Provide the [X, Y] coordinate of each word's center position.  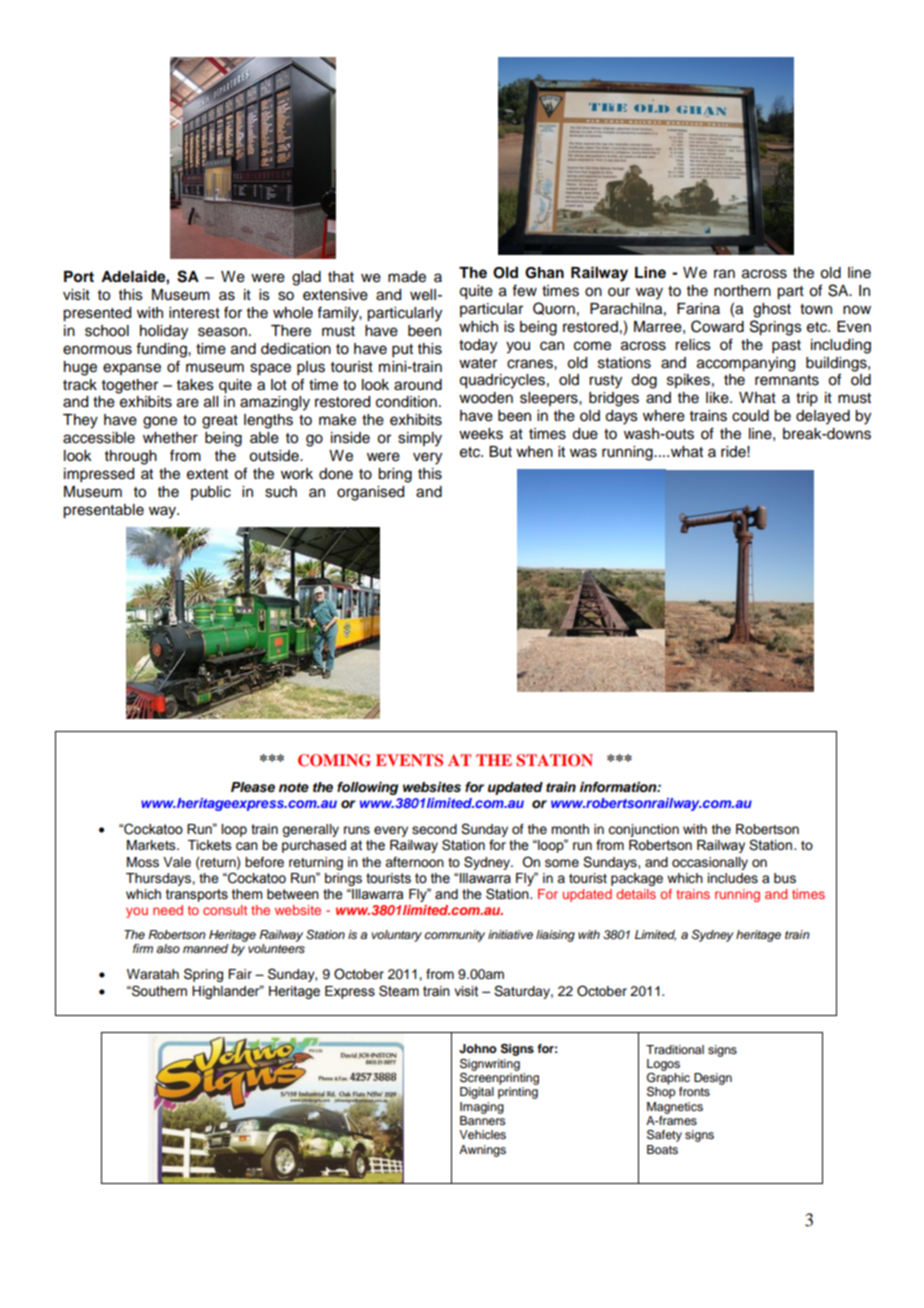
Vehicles [482, 1134]
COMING [334, 760]
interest [194, 313]
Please [253, 787]
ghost [772, 310]
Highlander [227, 992]
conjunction [643, 830]
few [524, 290]
